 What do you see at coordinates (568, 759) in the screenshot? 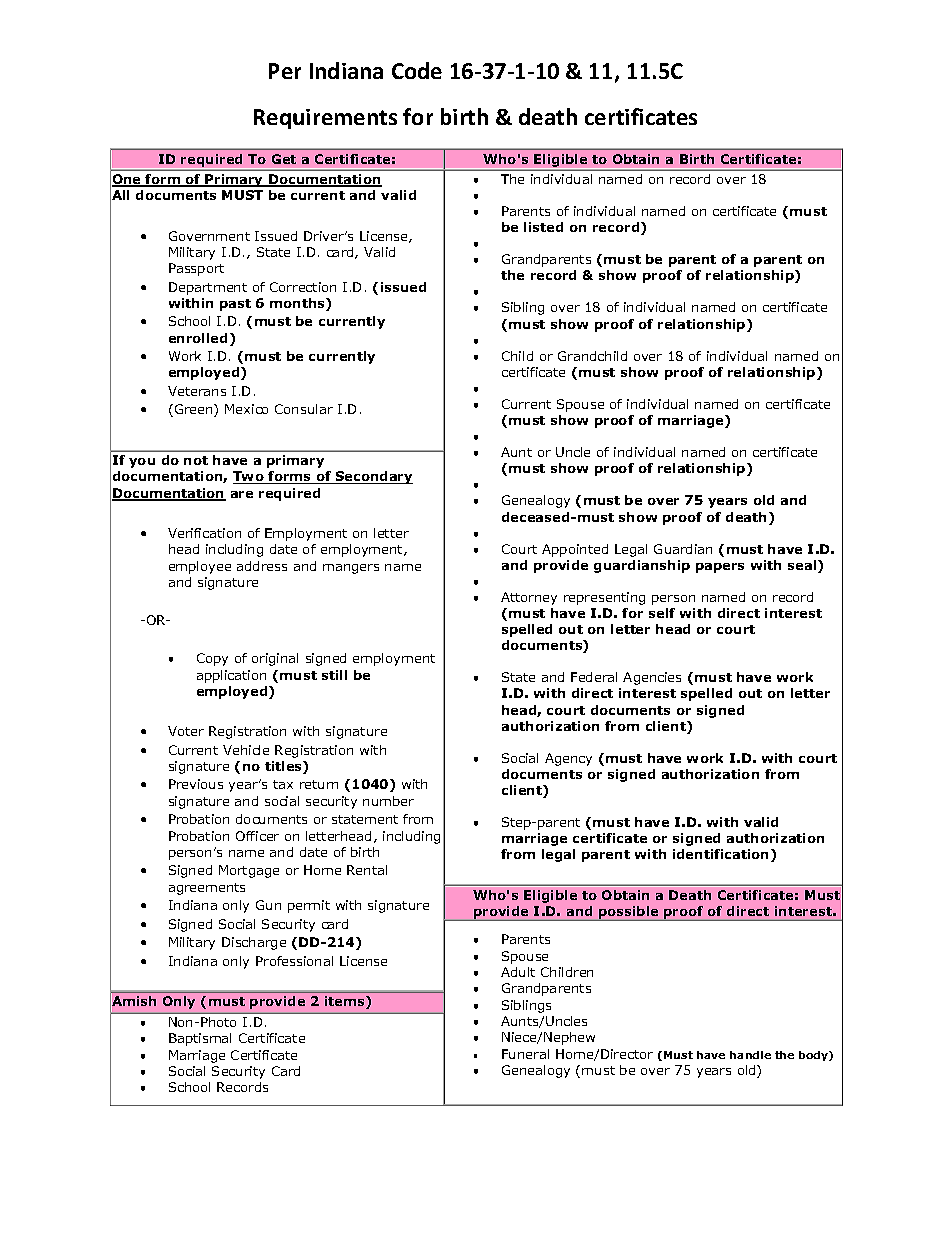
I see `Agency` at bounding box center [568, 759].
